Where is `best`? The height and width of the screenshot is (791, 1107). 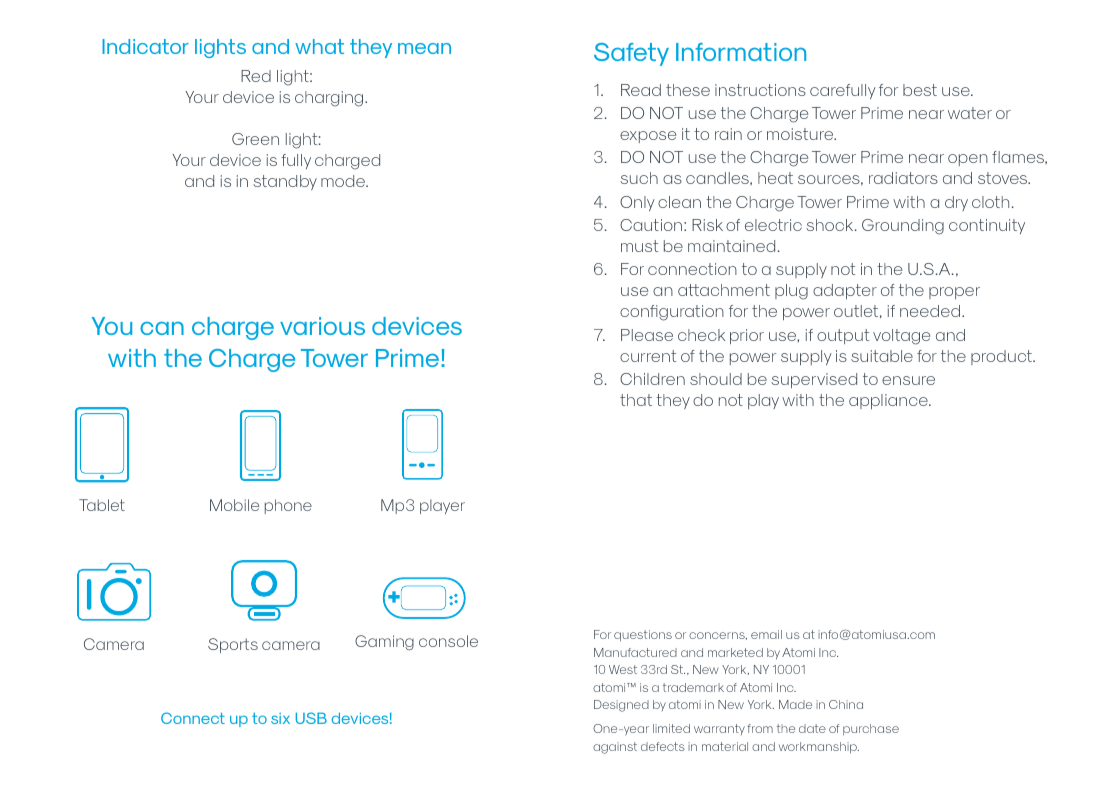 best is located at coordinates (920, 90).
